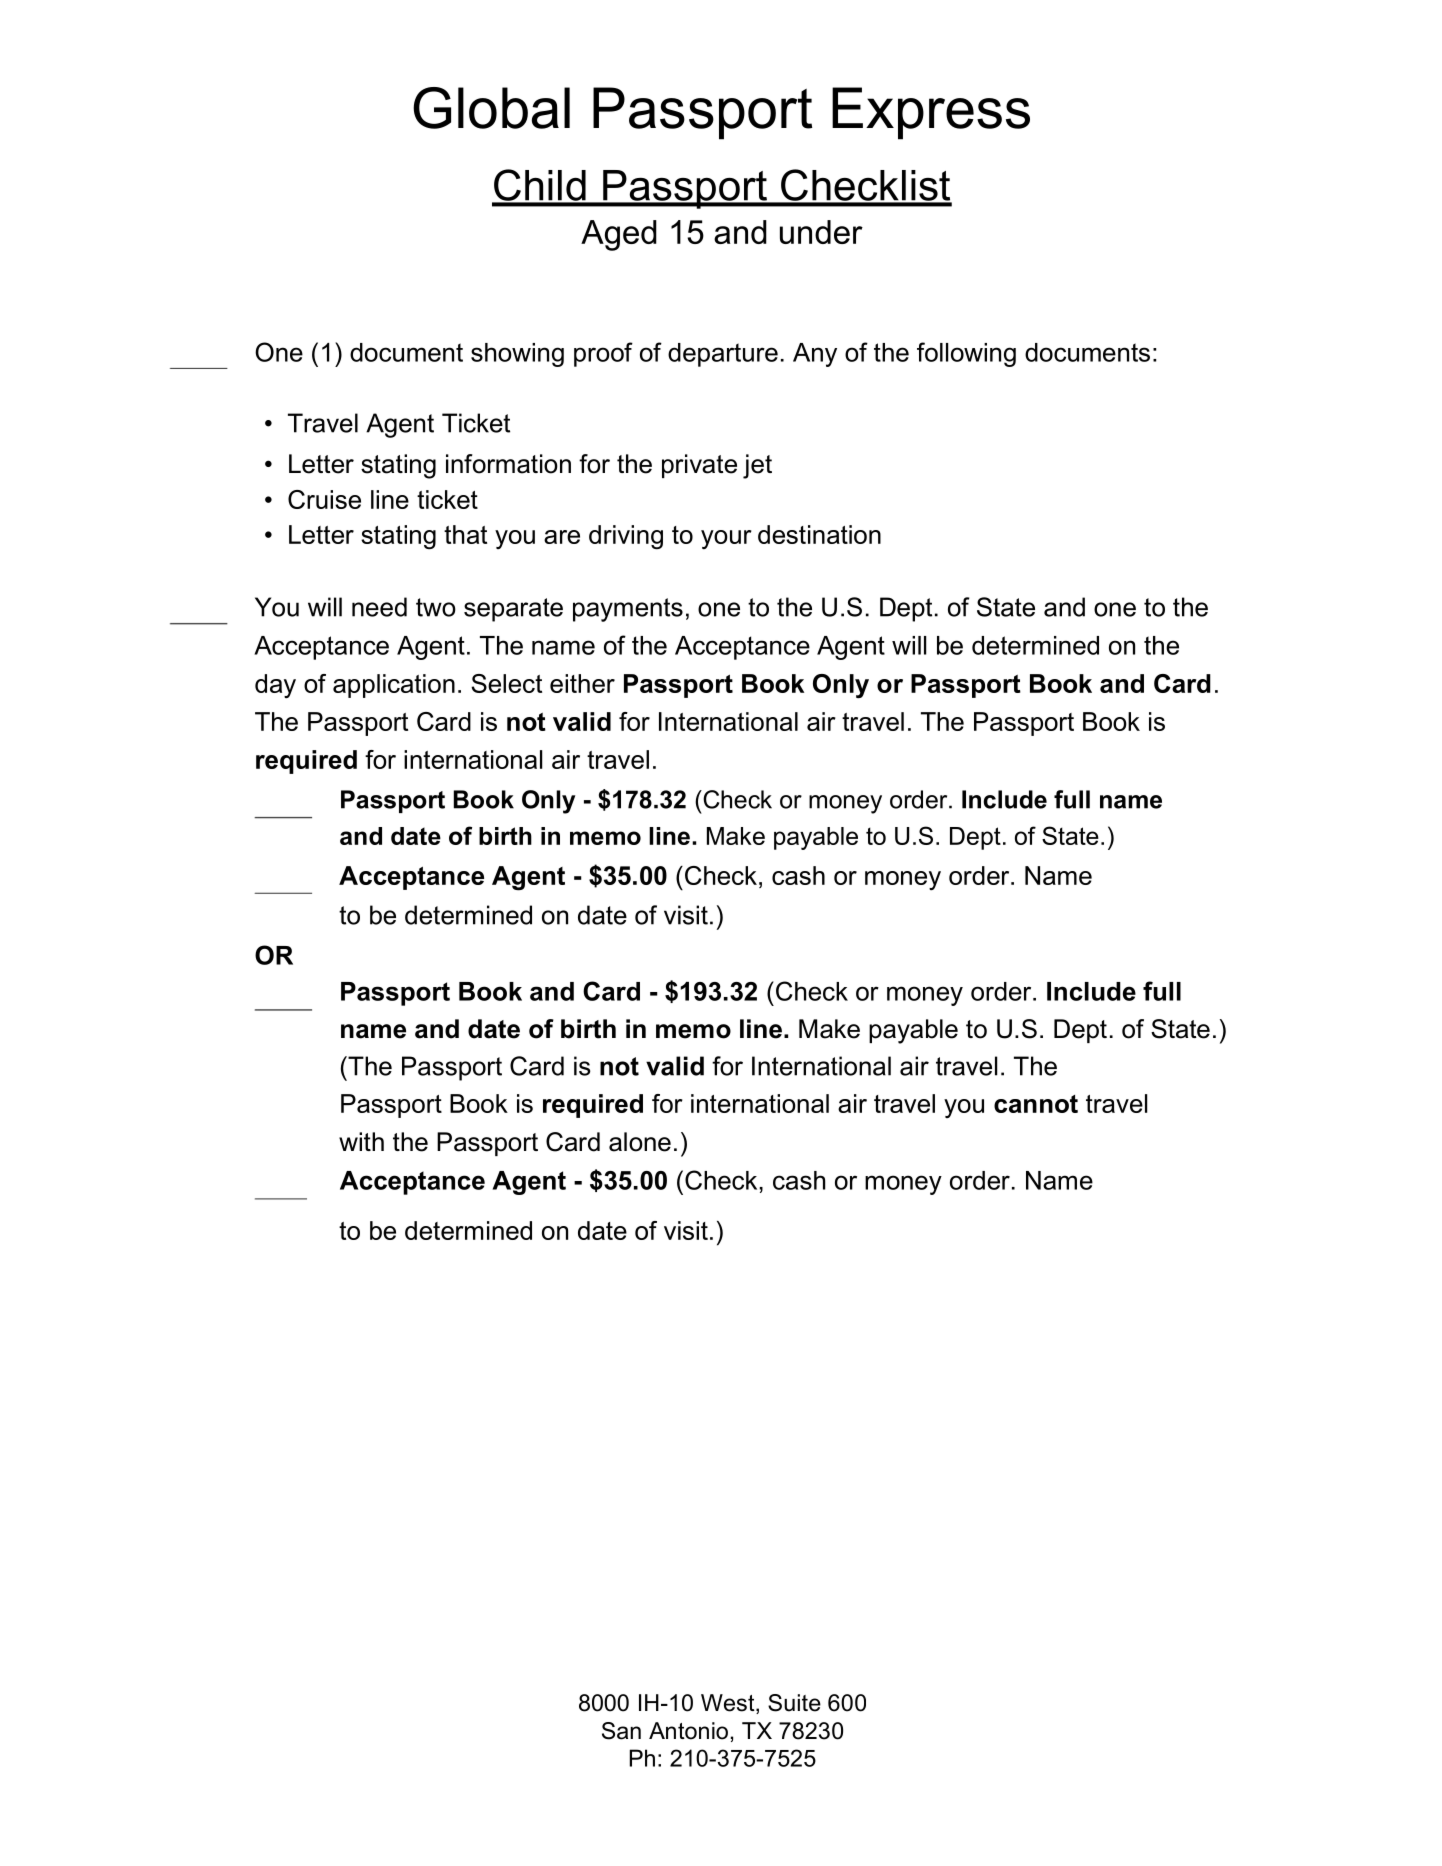  I want to click on Cruise, so click(324, 499).
